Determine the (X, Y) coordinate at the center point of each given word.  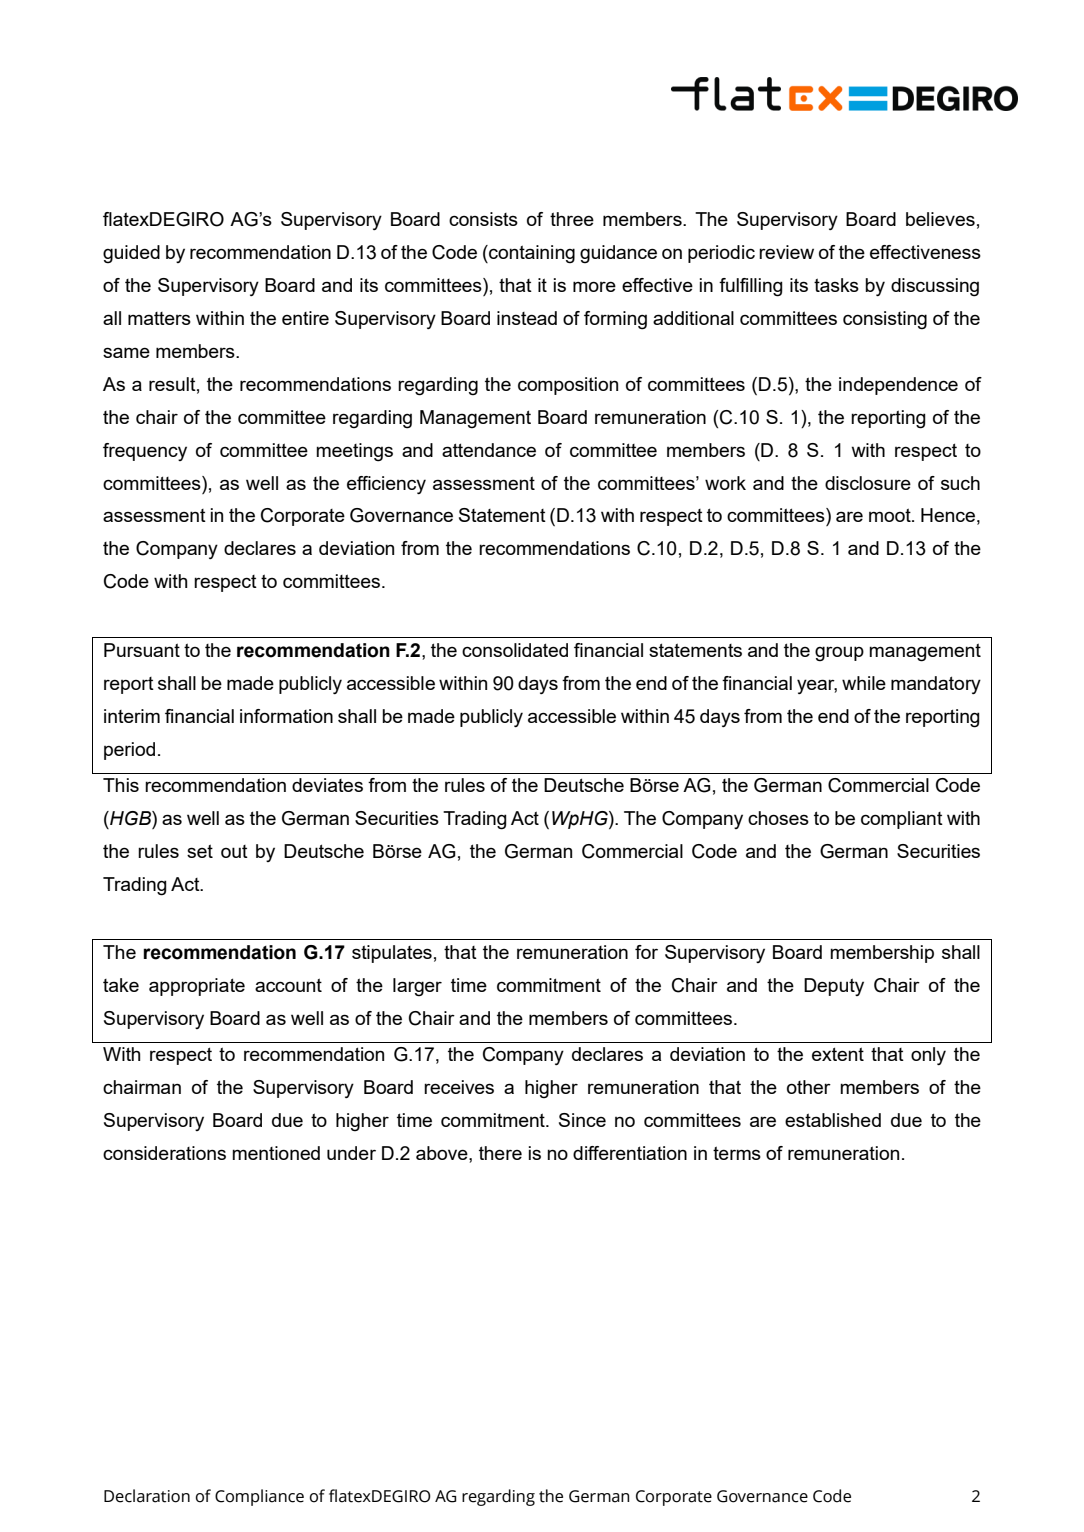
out (234, 851)
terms (737, 1153)
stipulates (392, 954)
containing (531, 254)
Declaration (147, 1496)
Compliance (259, 1497)
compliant (902, 820)
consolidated (515, 650)
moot (891, 515)
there (500, 1153)
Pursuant (142, 650)
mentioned (276, 1153)
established (833, 1120)
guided (131, 254)
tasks (836, 285)
